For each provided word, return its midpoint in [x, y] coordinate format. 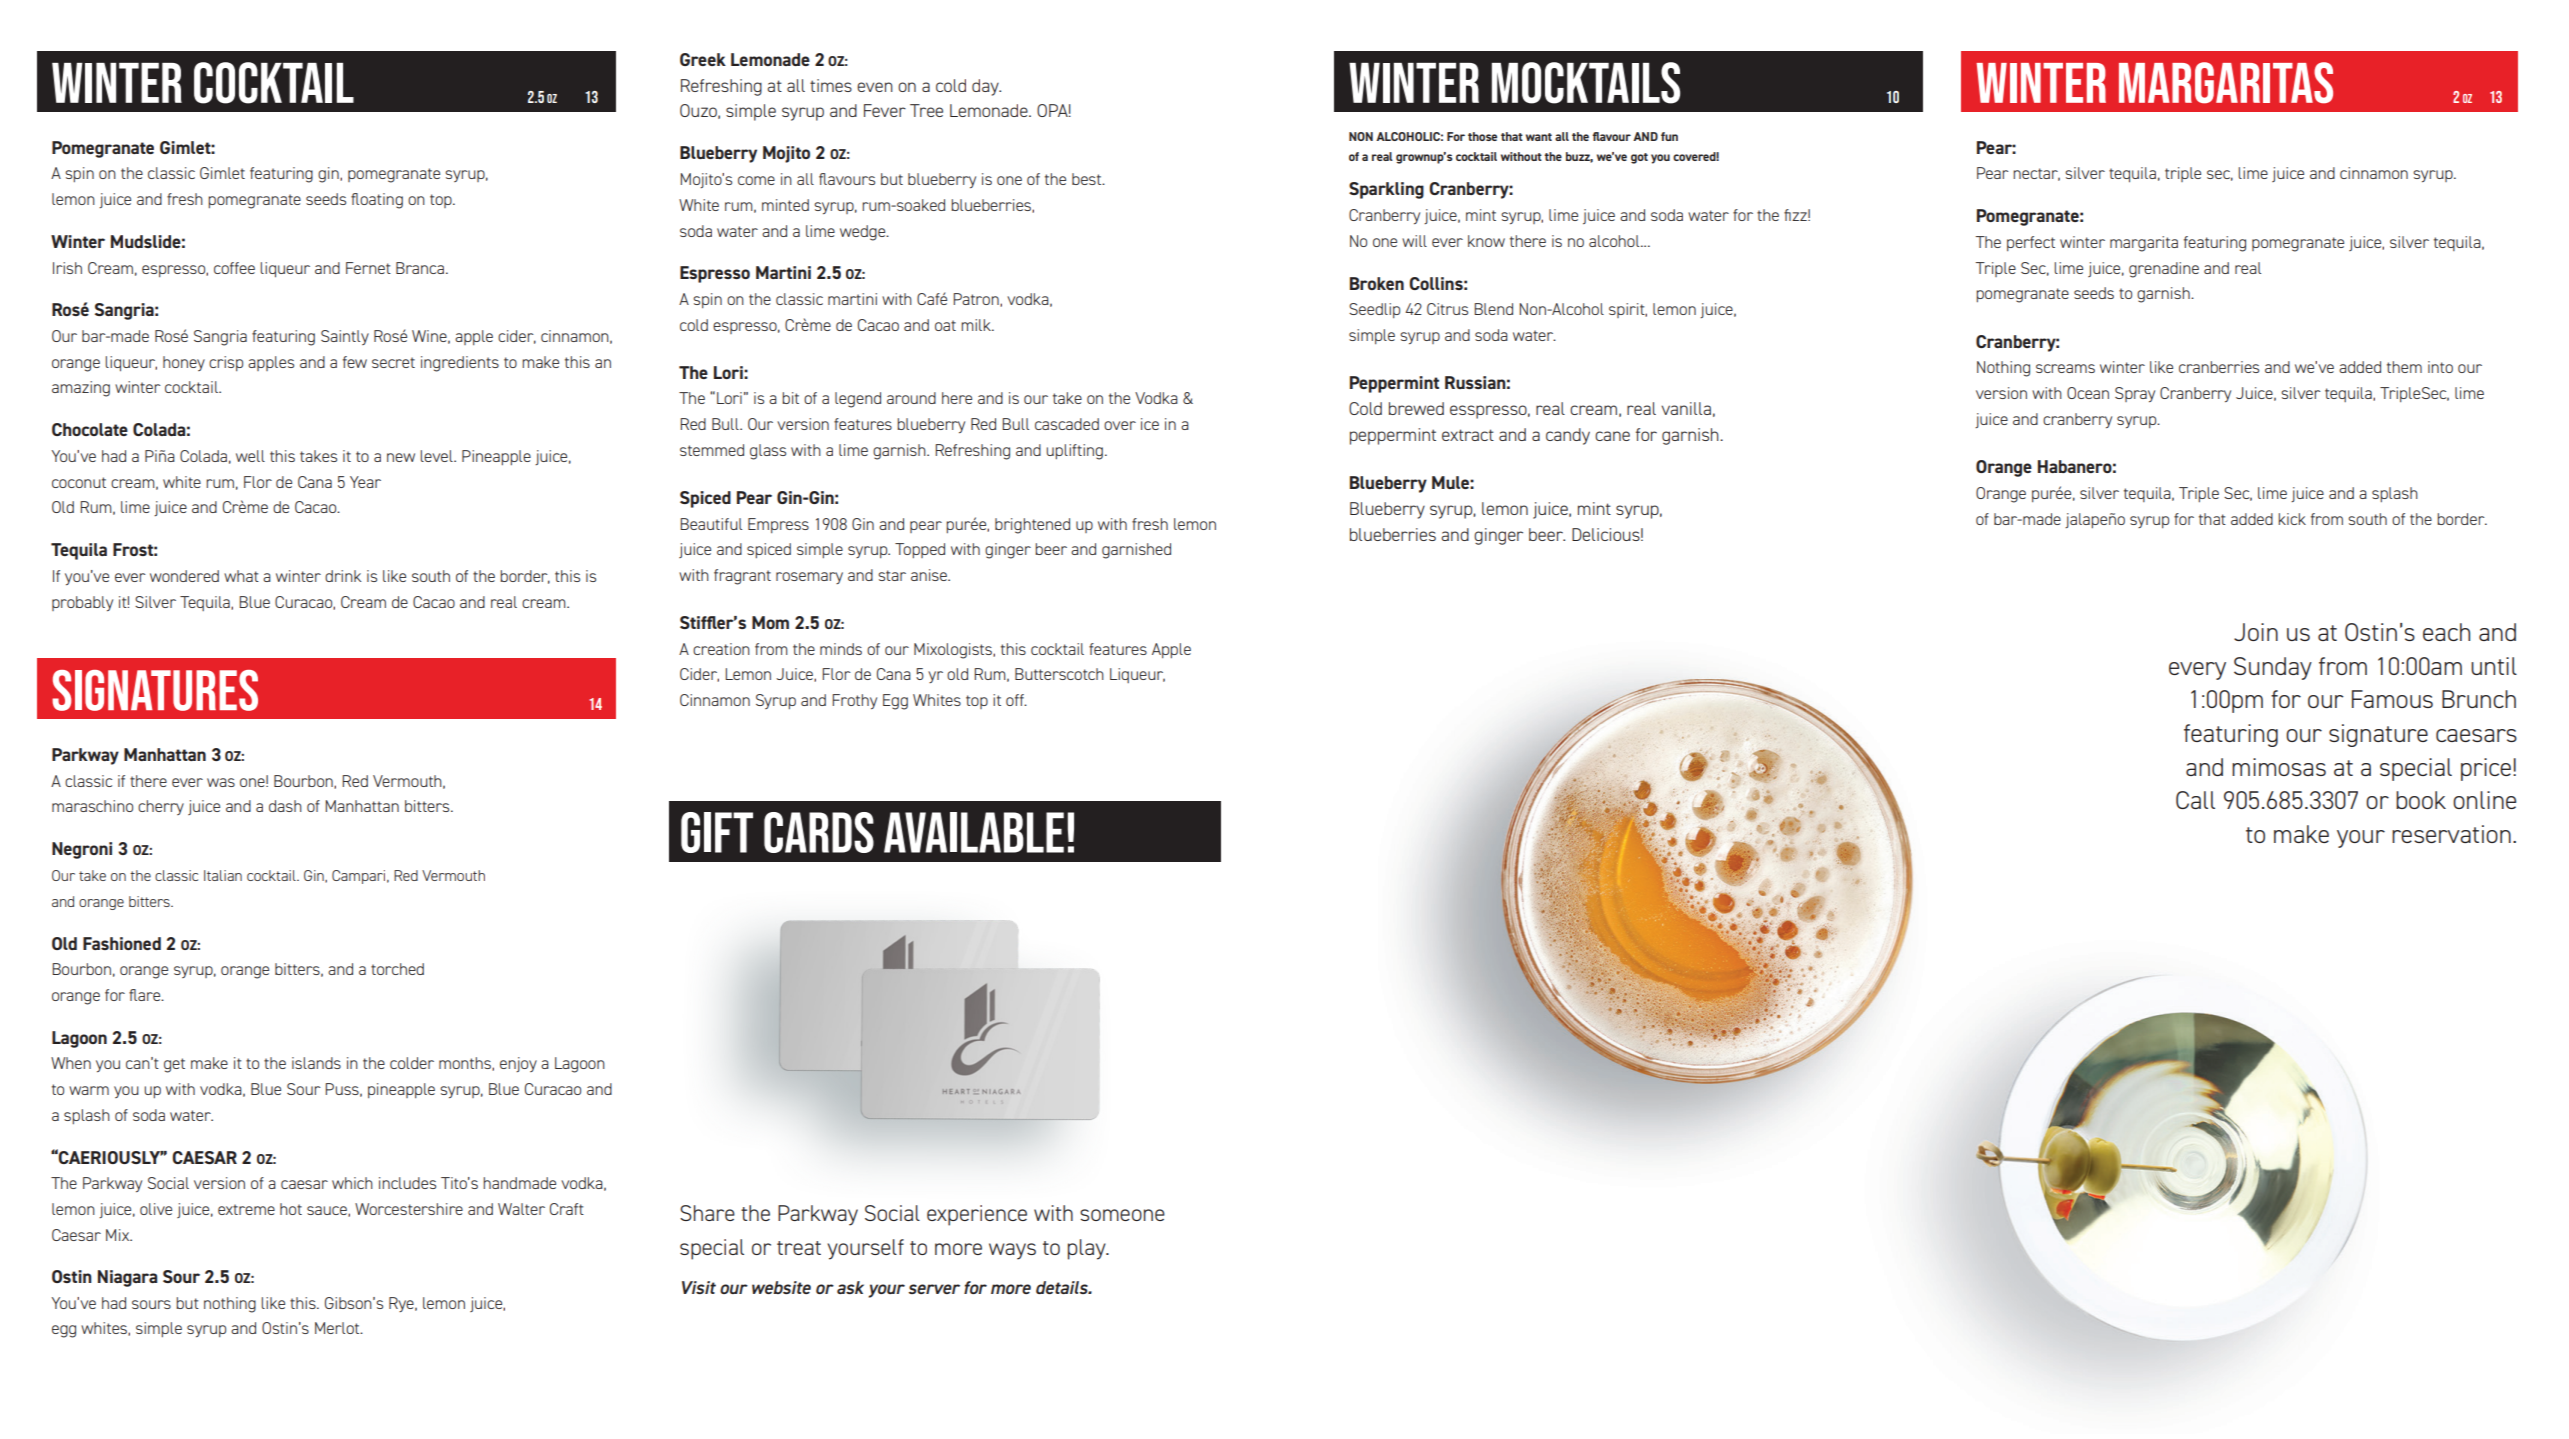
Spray [2135, 394]
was [221, 782]
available [974, 832]
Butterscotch [1059, 674]
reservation [2451, 834]
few [355, 362]
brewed [1416, 408]
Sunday [2273, 668]
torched [397, 969]
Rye [402, 1304]
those [1482, 136]
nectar [2036, 174]
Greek [703, 59]
